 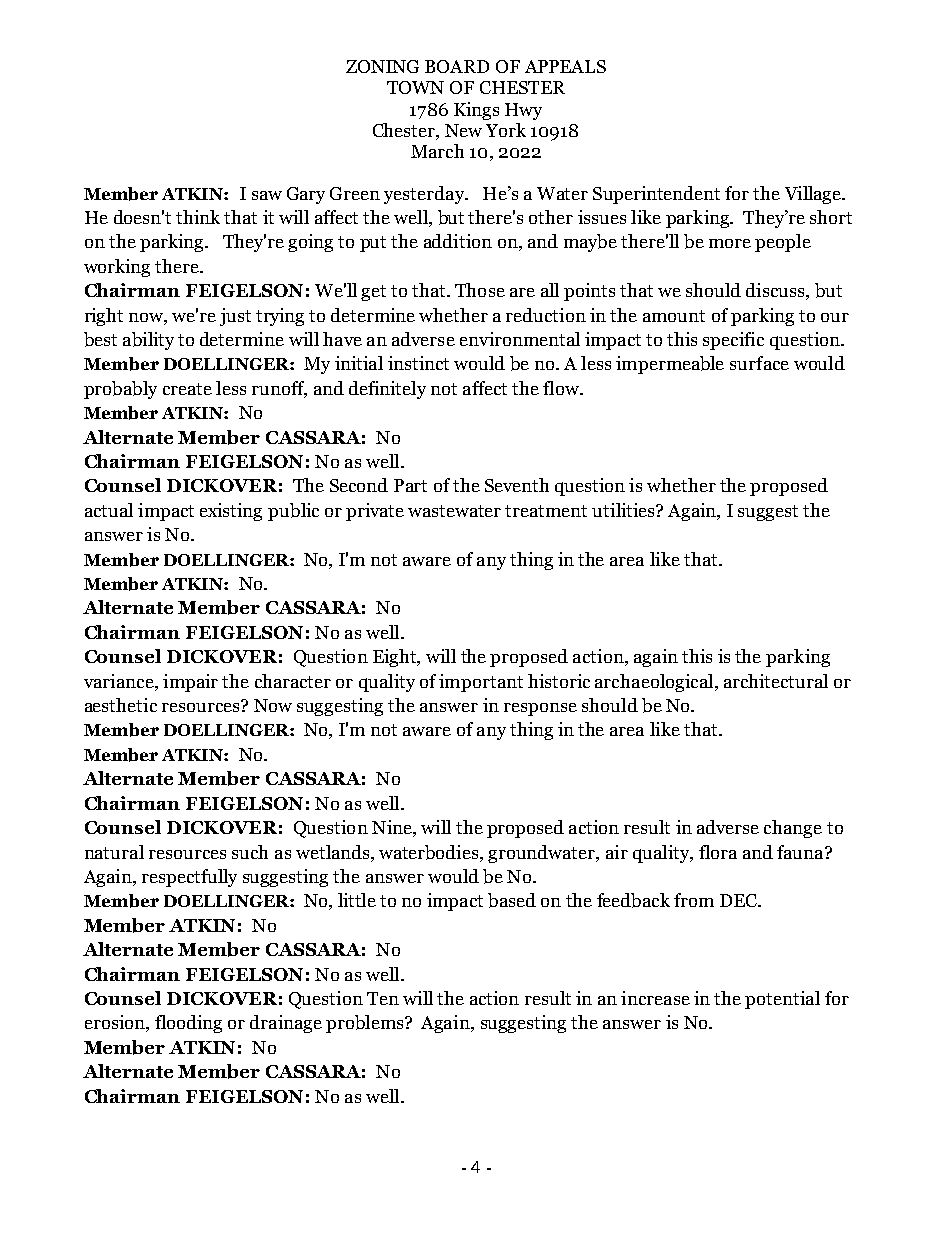 I want to click on impair, so click(x=190, y=683).
